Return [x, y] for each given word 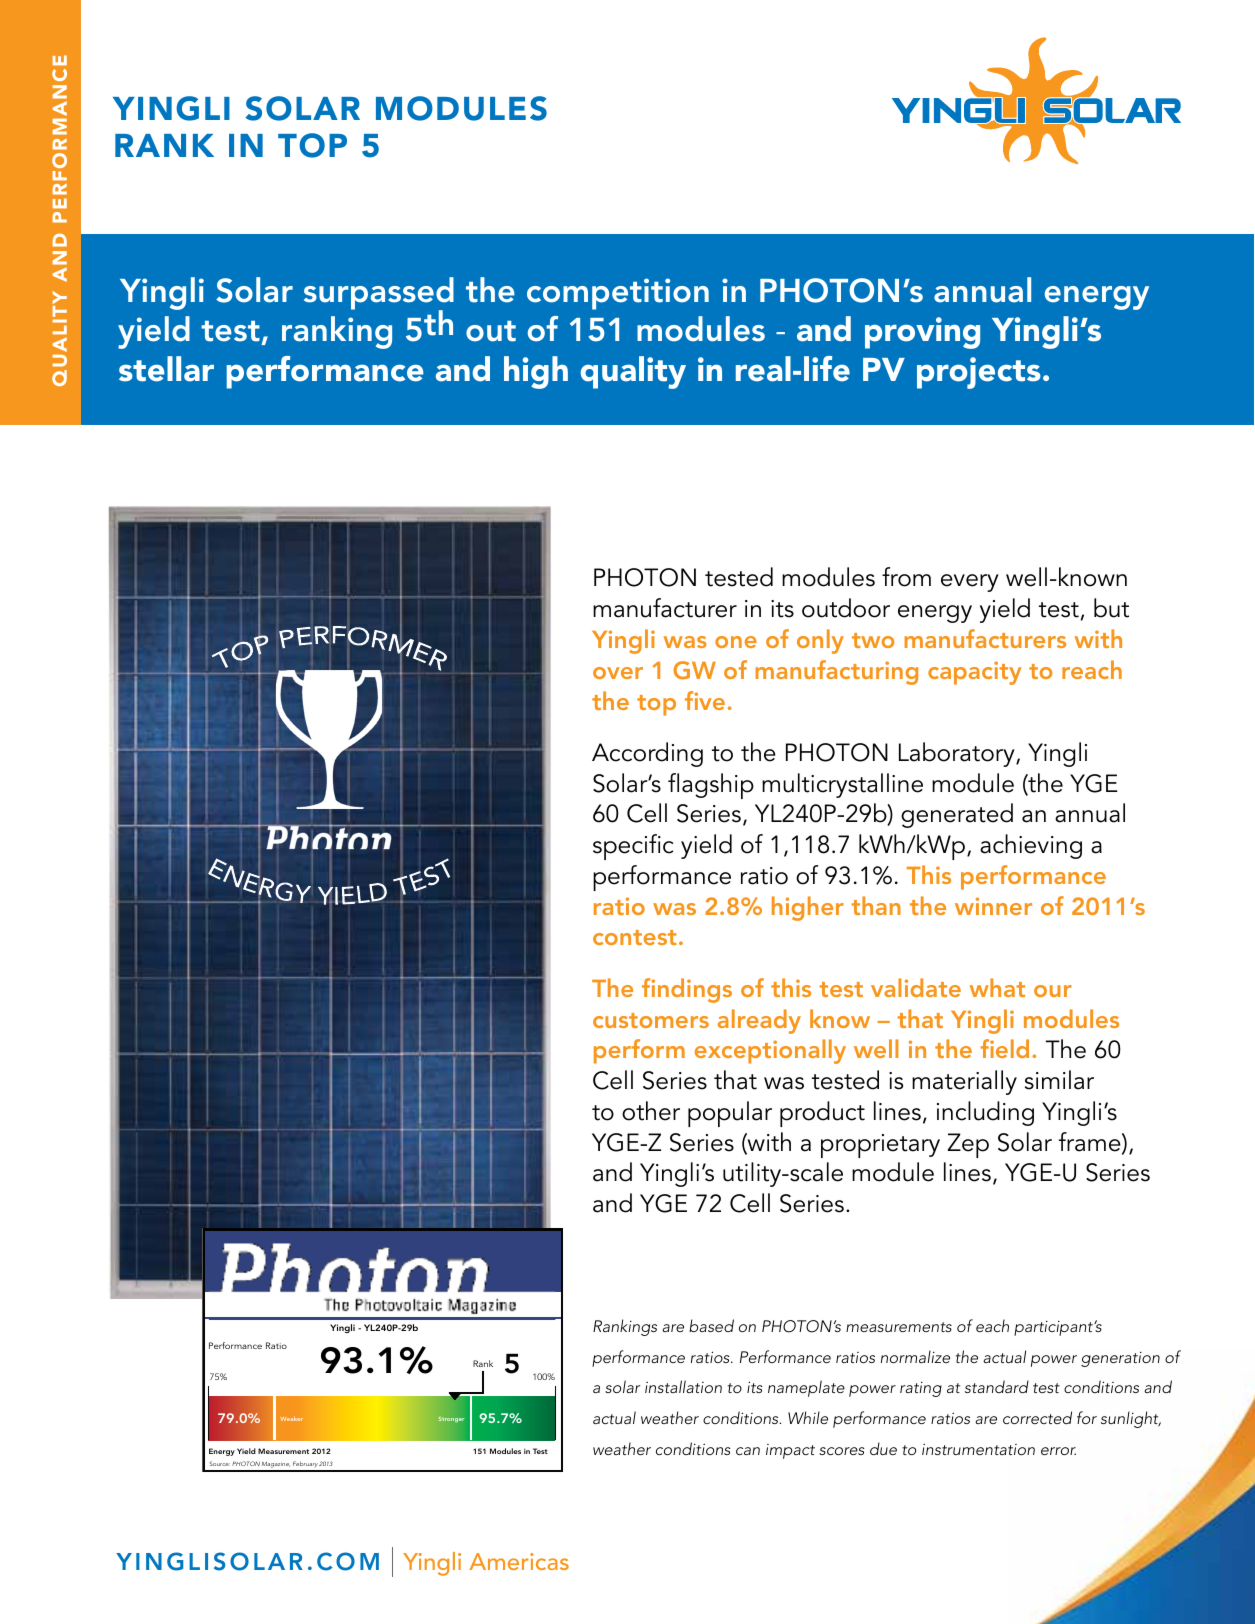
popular [730, 1114]
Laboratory [958, 754]
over [618, 673]
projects [979, 373]
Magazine [275, 1466]
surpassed [379, 294]
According [647, 754]
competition [618, 294]
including [985, 1113]
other [651, 1111]
